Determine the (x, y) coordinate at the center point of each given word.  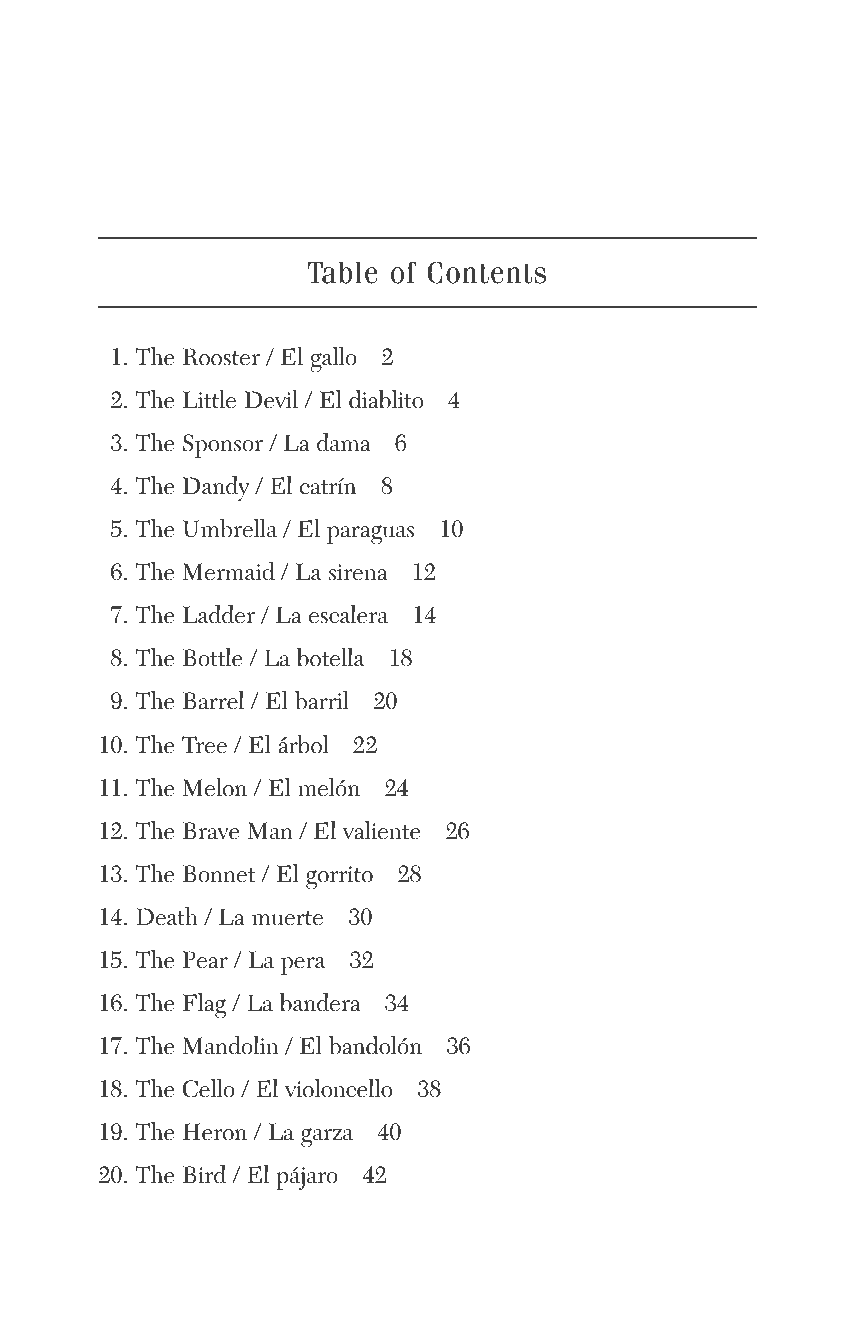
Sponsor (223, 446)
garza (327, 1138)
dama (344, 442)
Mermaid (229, 571)
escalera (348, 614)
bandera (320, 1002)
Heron (215, 1132)
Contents (486, 272)
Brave (211, 831)
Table (343, 273)
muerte (287, 918)
